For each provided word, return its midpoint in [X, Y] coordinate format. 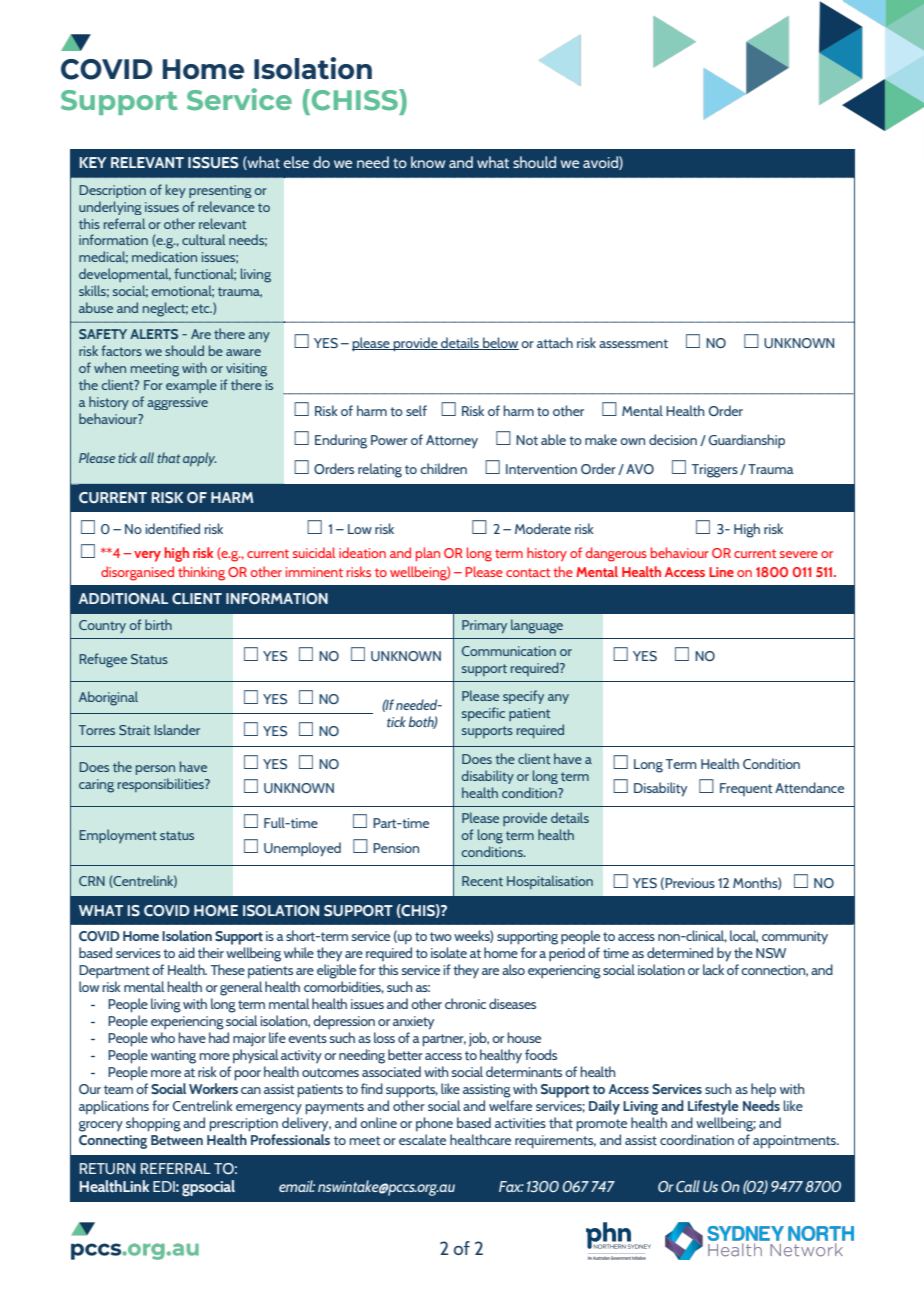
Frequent [746, 789]
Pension [396, 848]
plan [428, 554]
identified [172, 529]
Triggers [715, 471]
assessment [633, 344]
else [296, 162]
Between [177, 1140]
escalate [422, 1140]
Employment [118, 836]
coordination [697, 1140]
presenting [220, 191]
